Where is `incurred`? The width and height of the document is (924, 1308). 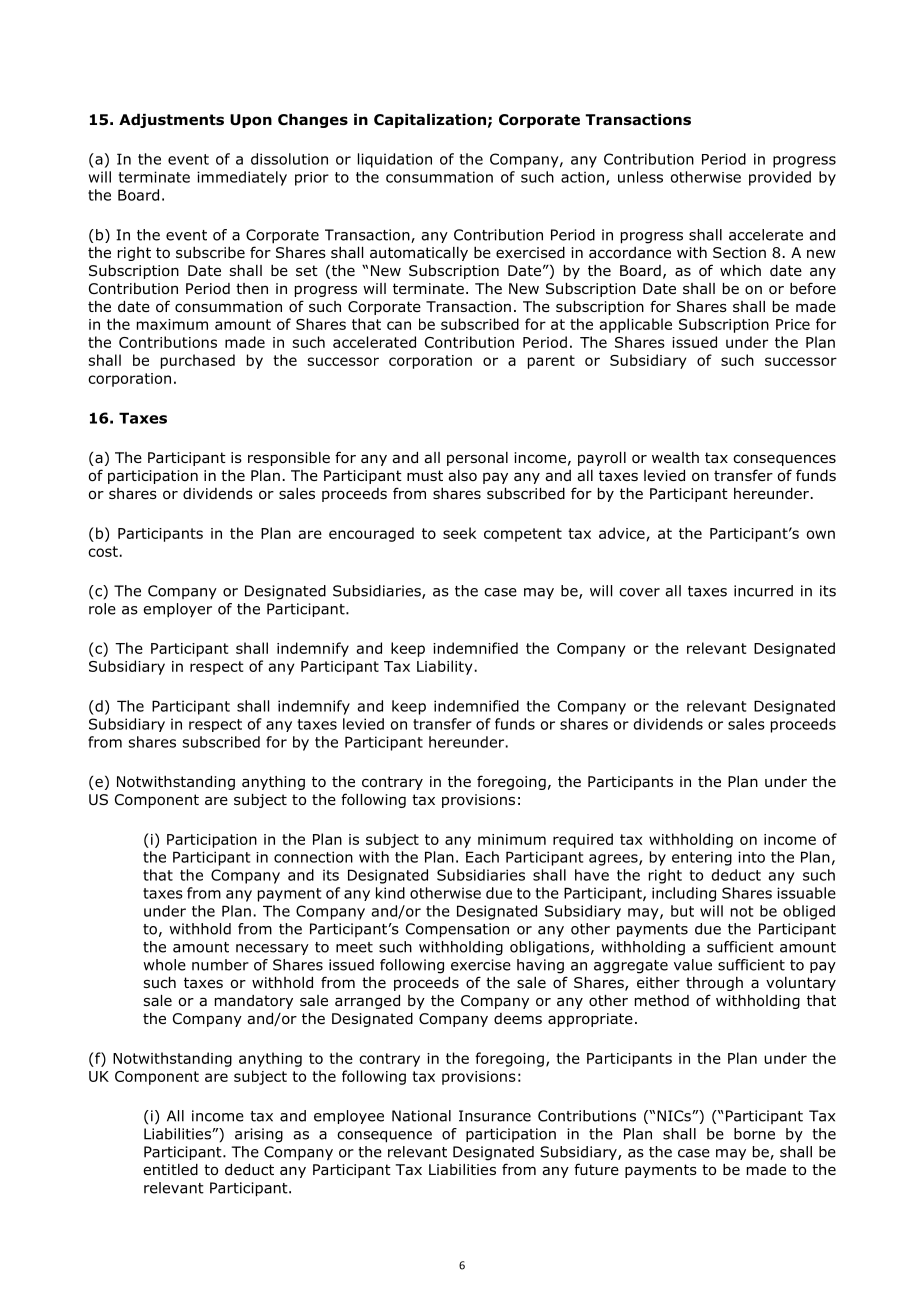
incurred is located at coordinates (763, 591).
